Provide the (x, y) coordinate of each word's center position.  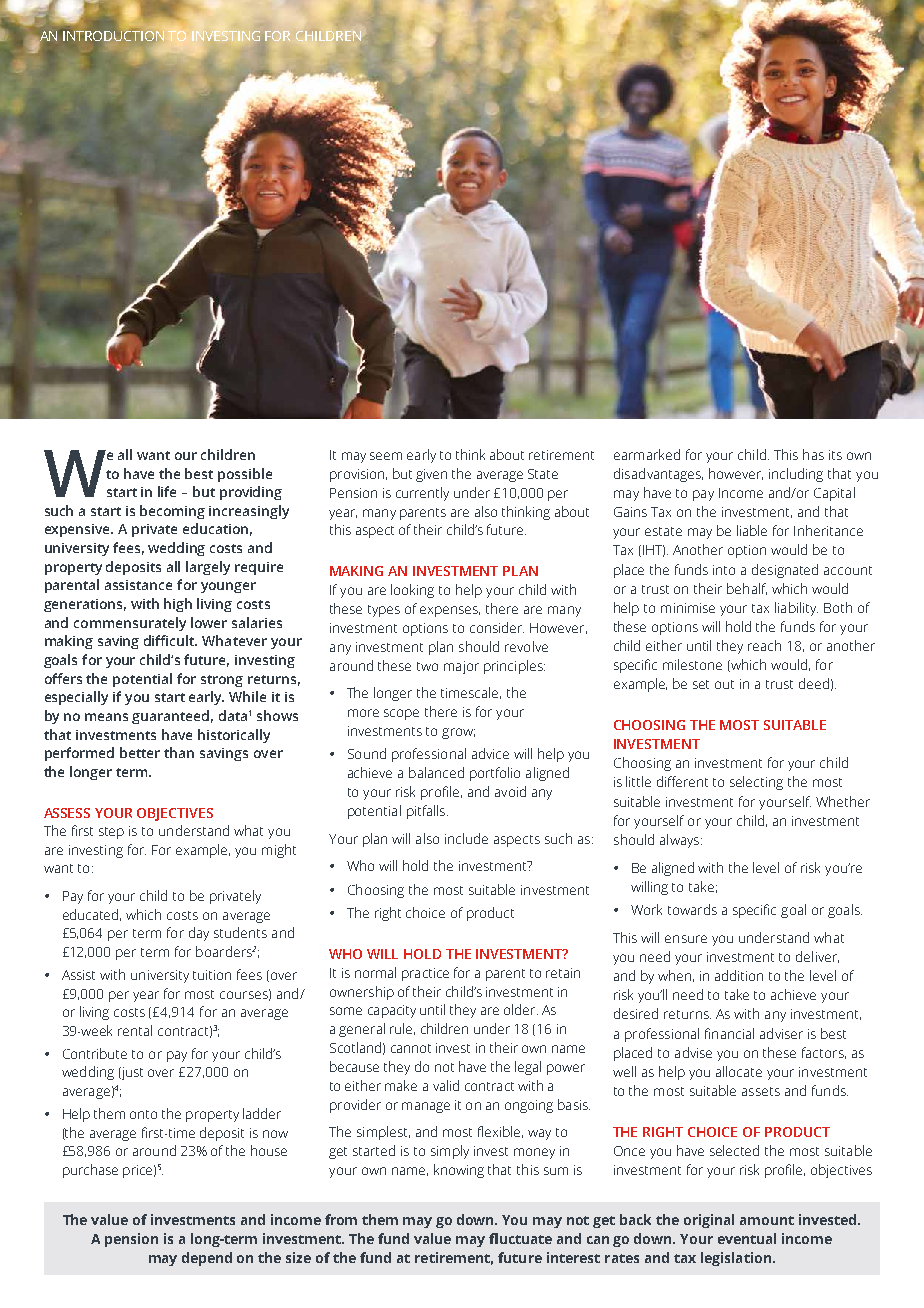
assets (761, 1091)
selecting (756, 783)
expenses (450, 611)
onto (143, 1114)
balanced (436, 772)
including (796, 475)
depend (207, 1259)
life (167, 491)
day (199, 934)
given (431, 475)
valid (446, 1085)
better (140, 752)
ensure (686, 939)
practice (425, 974)
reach (764, 645)
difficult (170, 640)
